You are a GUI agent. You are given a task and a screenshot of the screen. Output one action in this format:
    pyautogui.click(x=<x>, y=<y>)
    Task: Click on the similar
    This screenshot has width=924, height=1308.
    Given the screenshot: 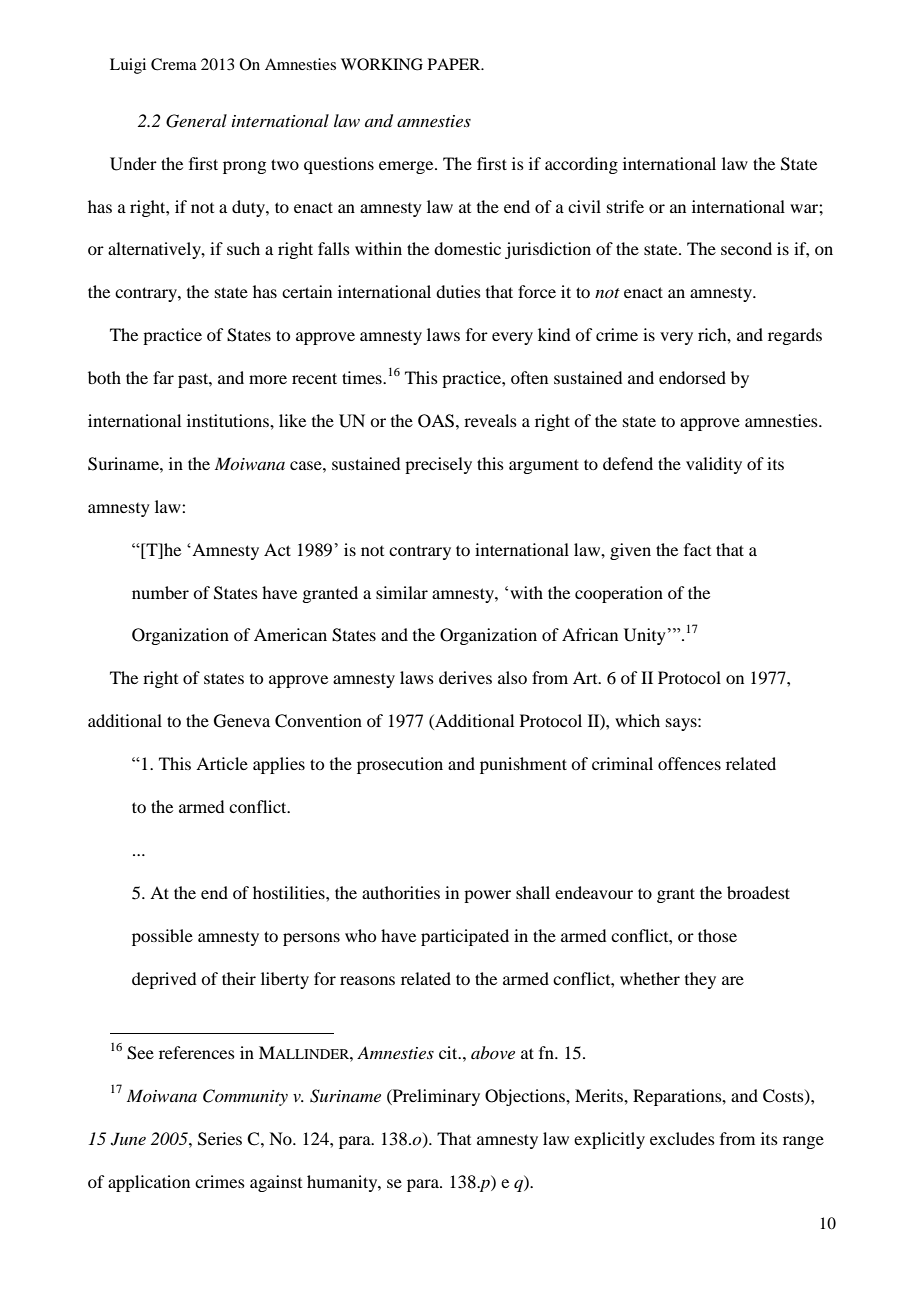 What is the action you would take?
    pyautogui.click(x=402, y=592)
